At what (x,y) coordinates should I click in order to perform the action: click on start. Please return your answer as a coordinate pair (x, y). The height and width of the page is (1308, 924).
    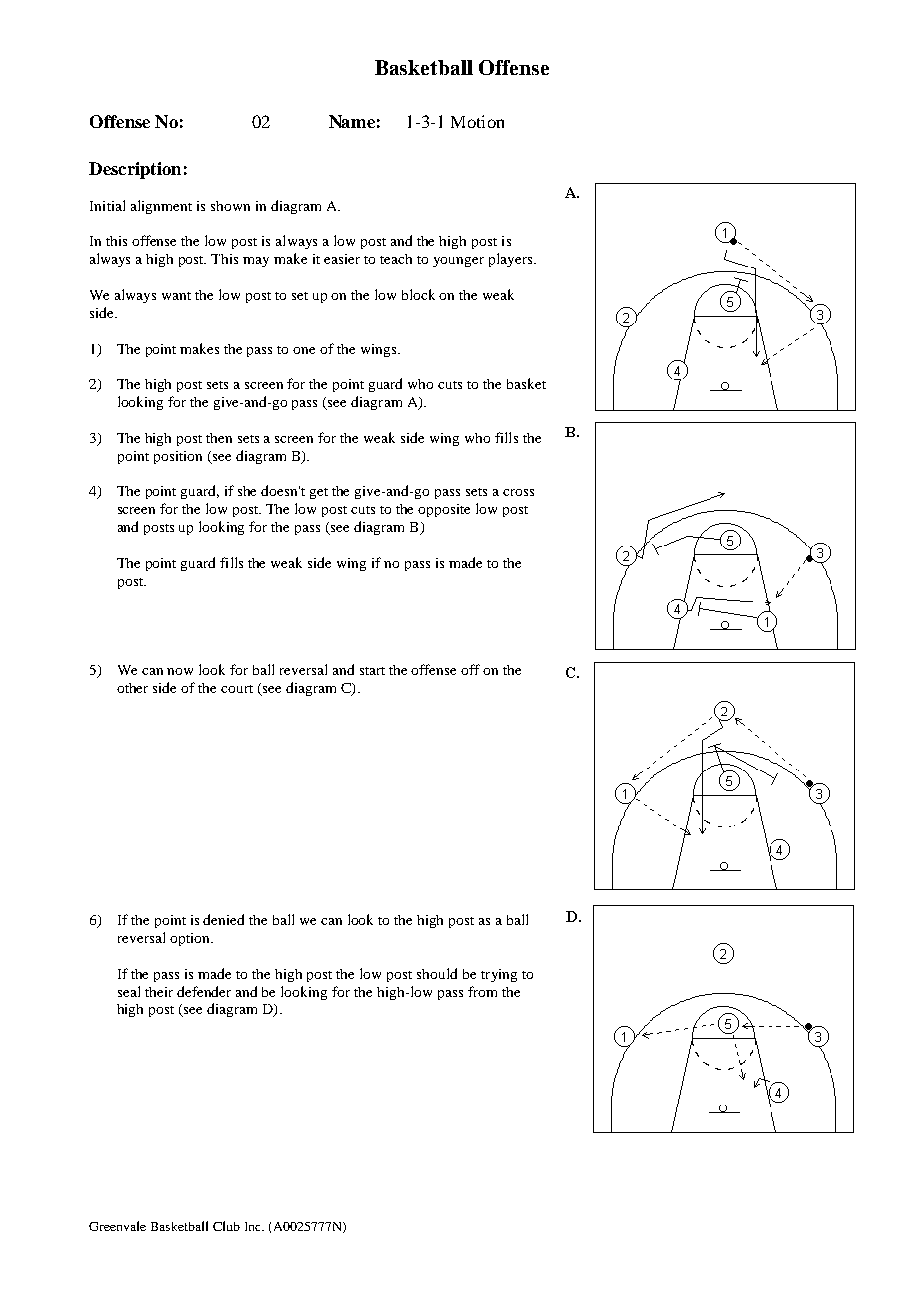
    Looking at the image, I should click on (372, 671).
